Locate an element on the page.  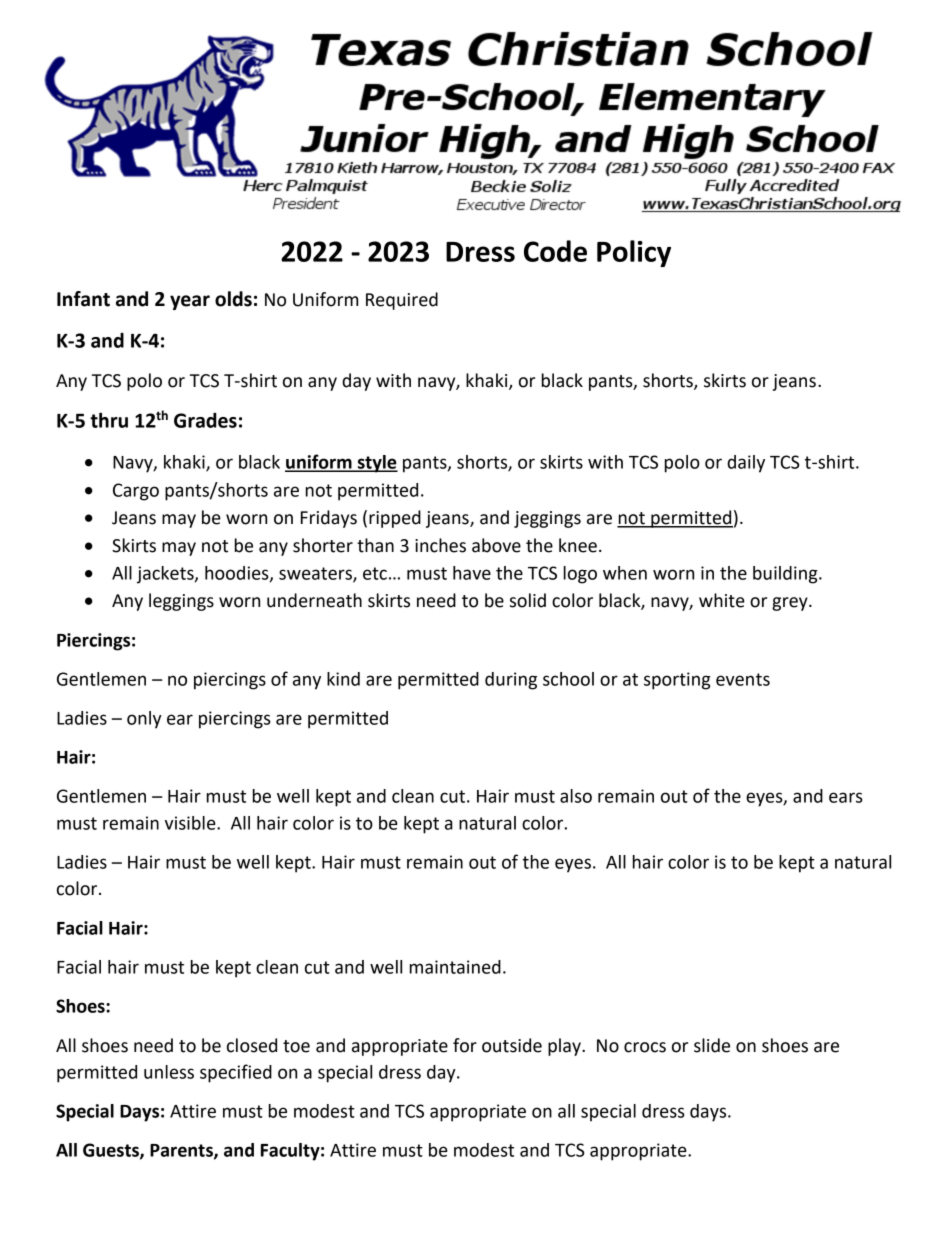
unless is located at coordinates (169, 1072).
